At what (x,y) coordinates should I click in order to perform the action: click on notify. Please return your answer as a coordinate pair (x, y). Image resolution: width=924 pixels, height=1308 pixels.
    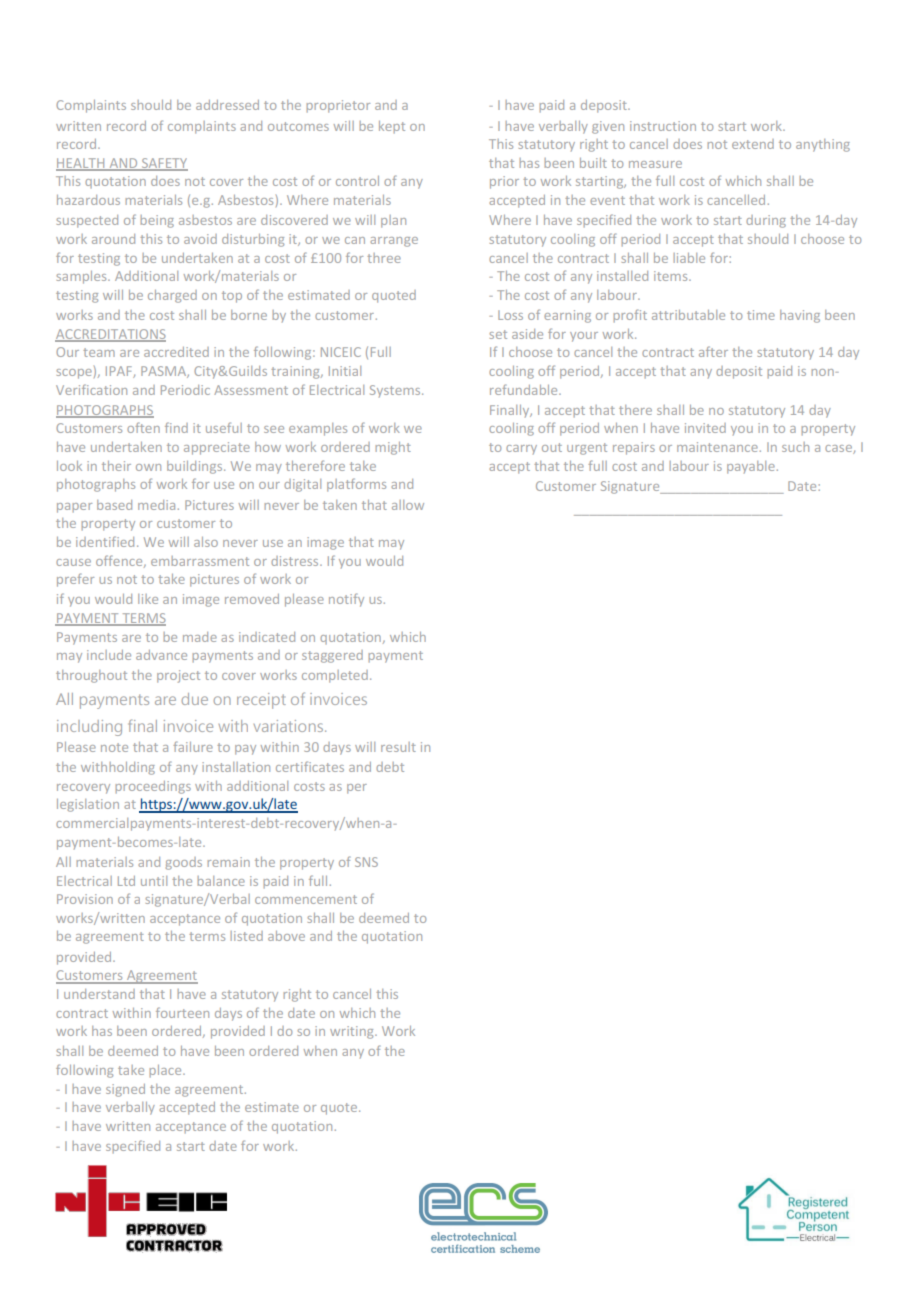
    Looking at the image, I should click on (346, 600).
